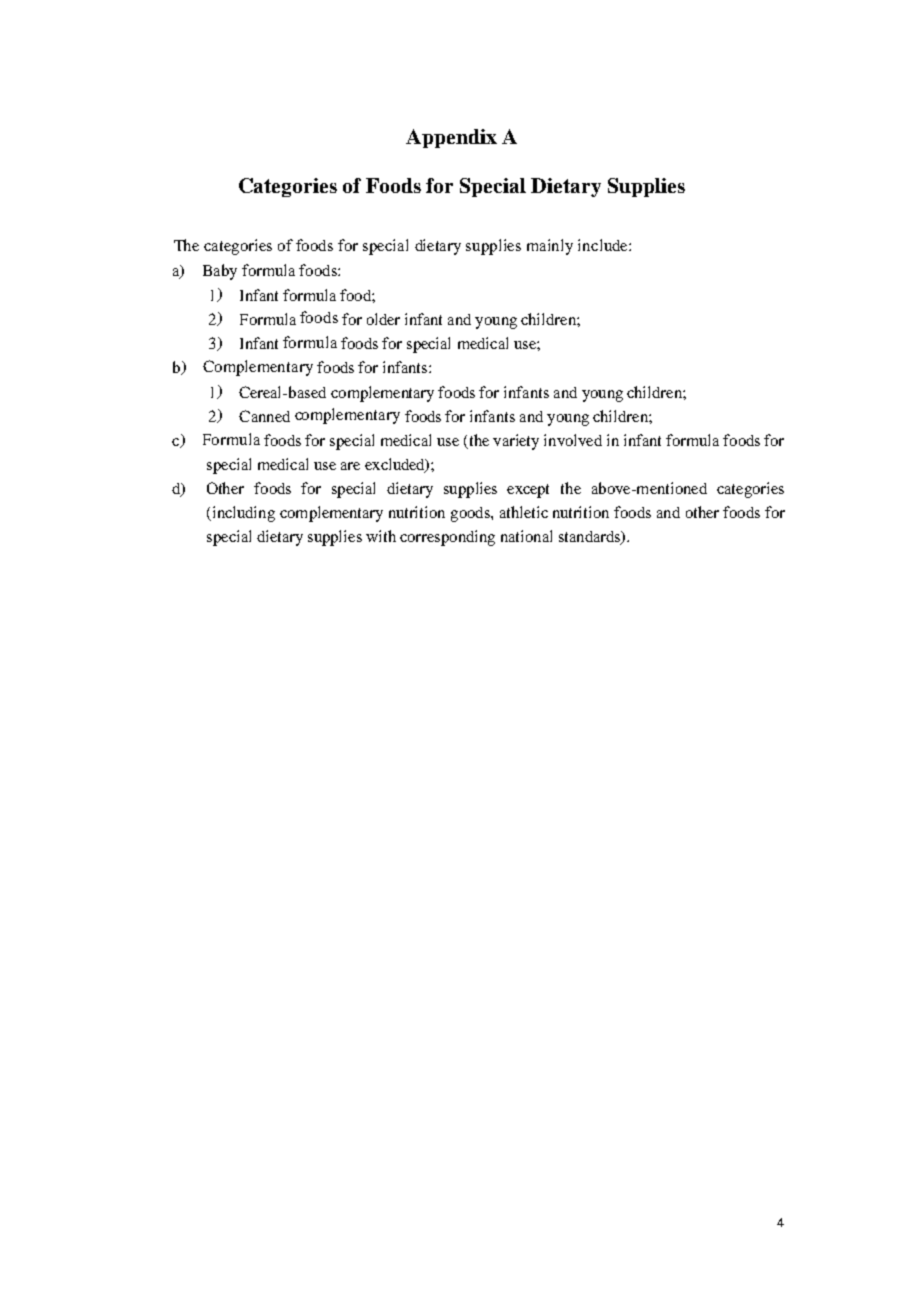  I want to click on Canned, so click(264, 416).
